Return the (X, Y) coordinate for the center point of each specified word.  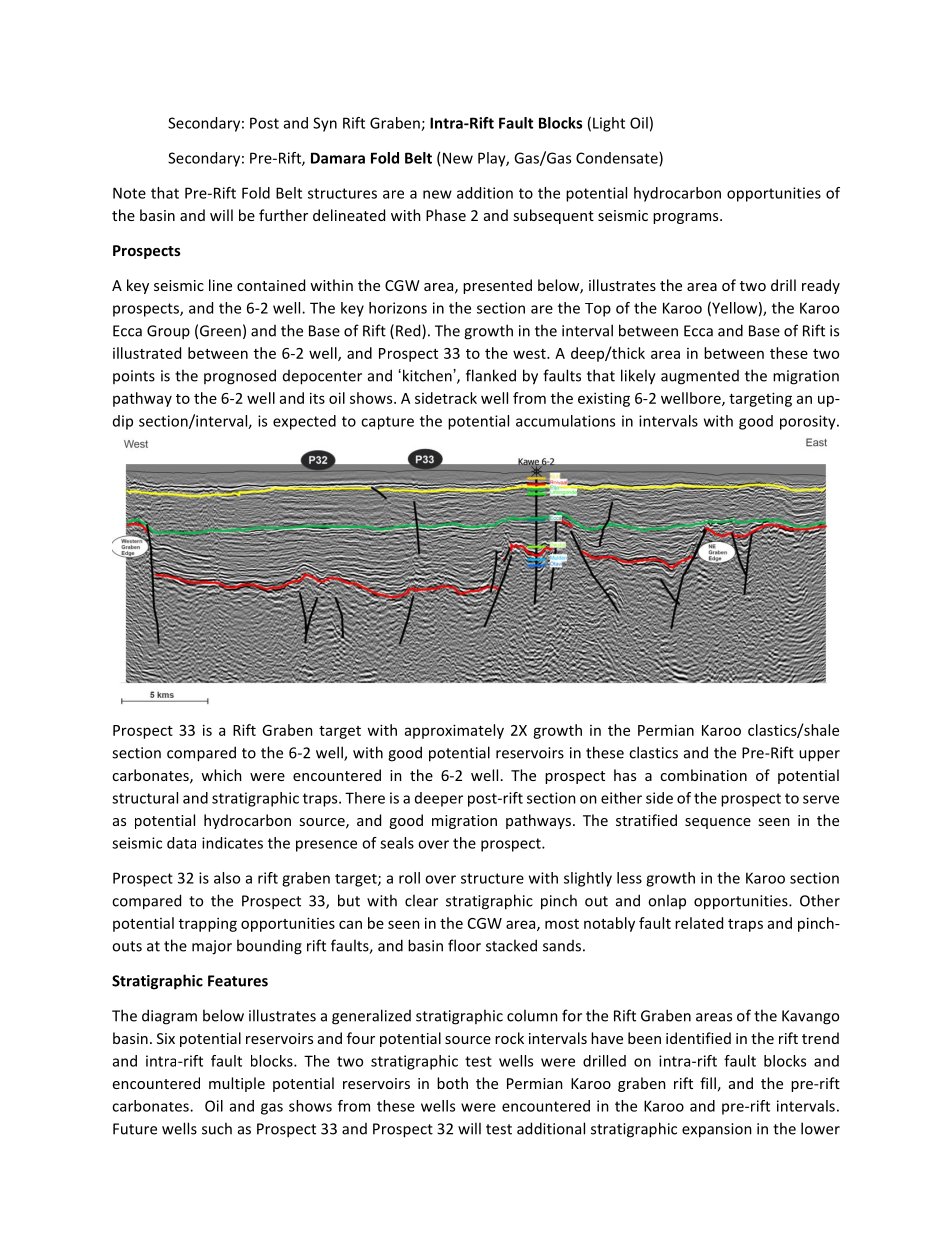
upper (819, 756)
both (452, 1083)
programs (687, 218)
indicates (232, 843)
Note (129, 193)
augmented (700, 377)
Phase (446, 215)
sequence (718, 823)
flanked (491, 375)
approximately (454, 731)
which (221, 775)
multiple (237, 1084)
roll (409, 878)
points (134, 377)
